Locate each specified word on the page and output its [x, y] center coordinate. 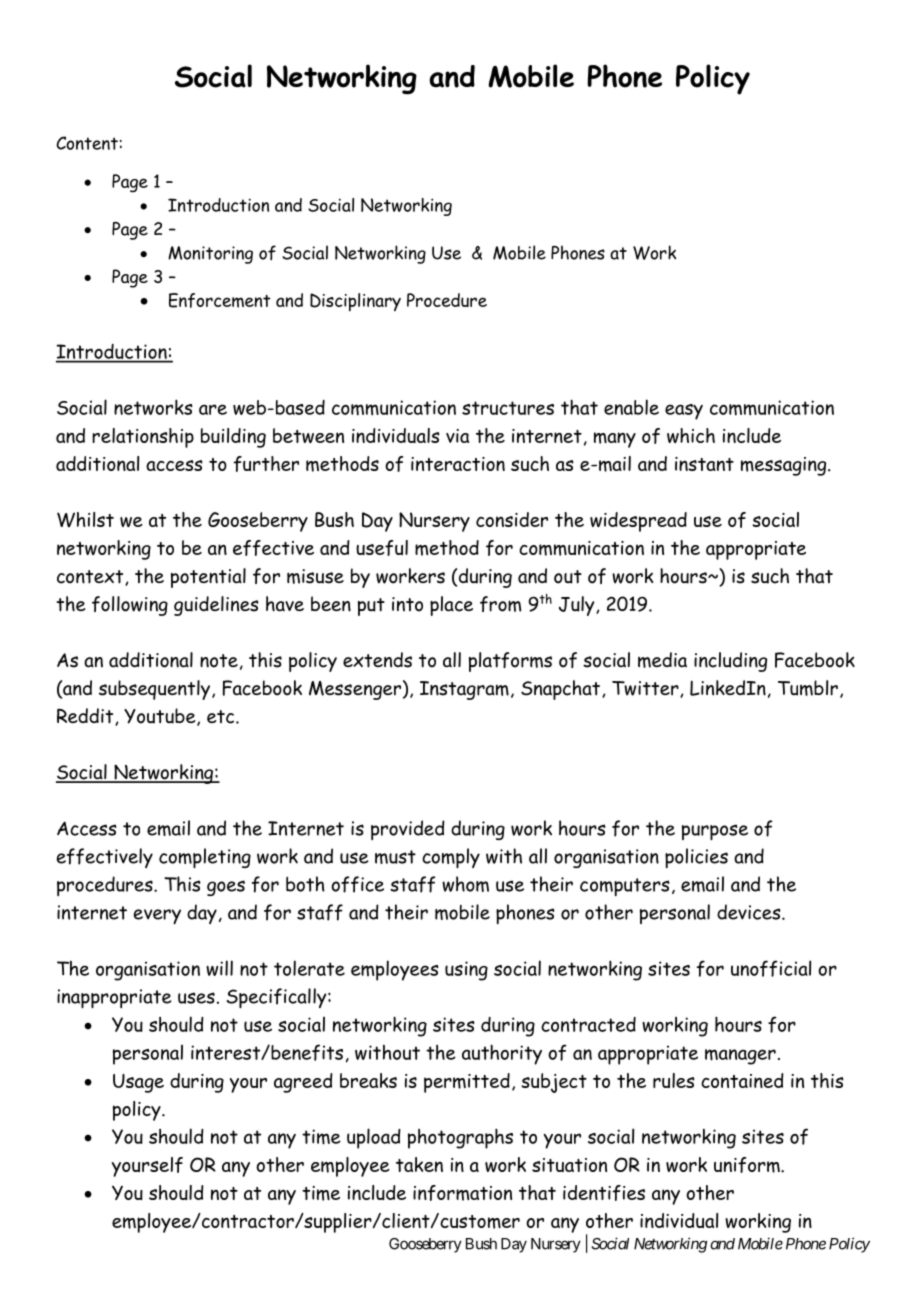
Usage [138, 1083]
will [219, 968]
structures [508, 408]
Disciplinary [355, 302]
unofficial [771, 968]
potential [208, 578]
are [213, 409]
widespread [638, 522]
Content [87, 143]
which [691, 435]
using [466, 971]
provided [408, 830]
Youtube [161, 717]
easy [684, 412]
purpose [715, 832]
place [451, 606]
